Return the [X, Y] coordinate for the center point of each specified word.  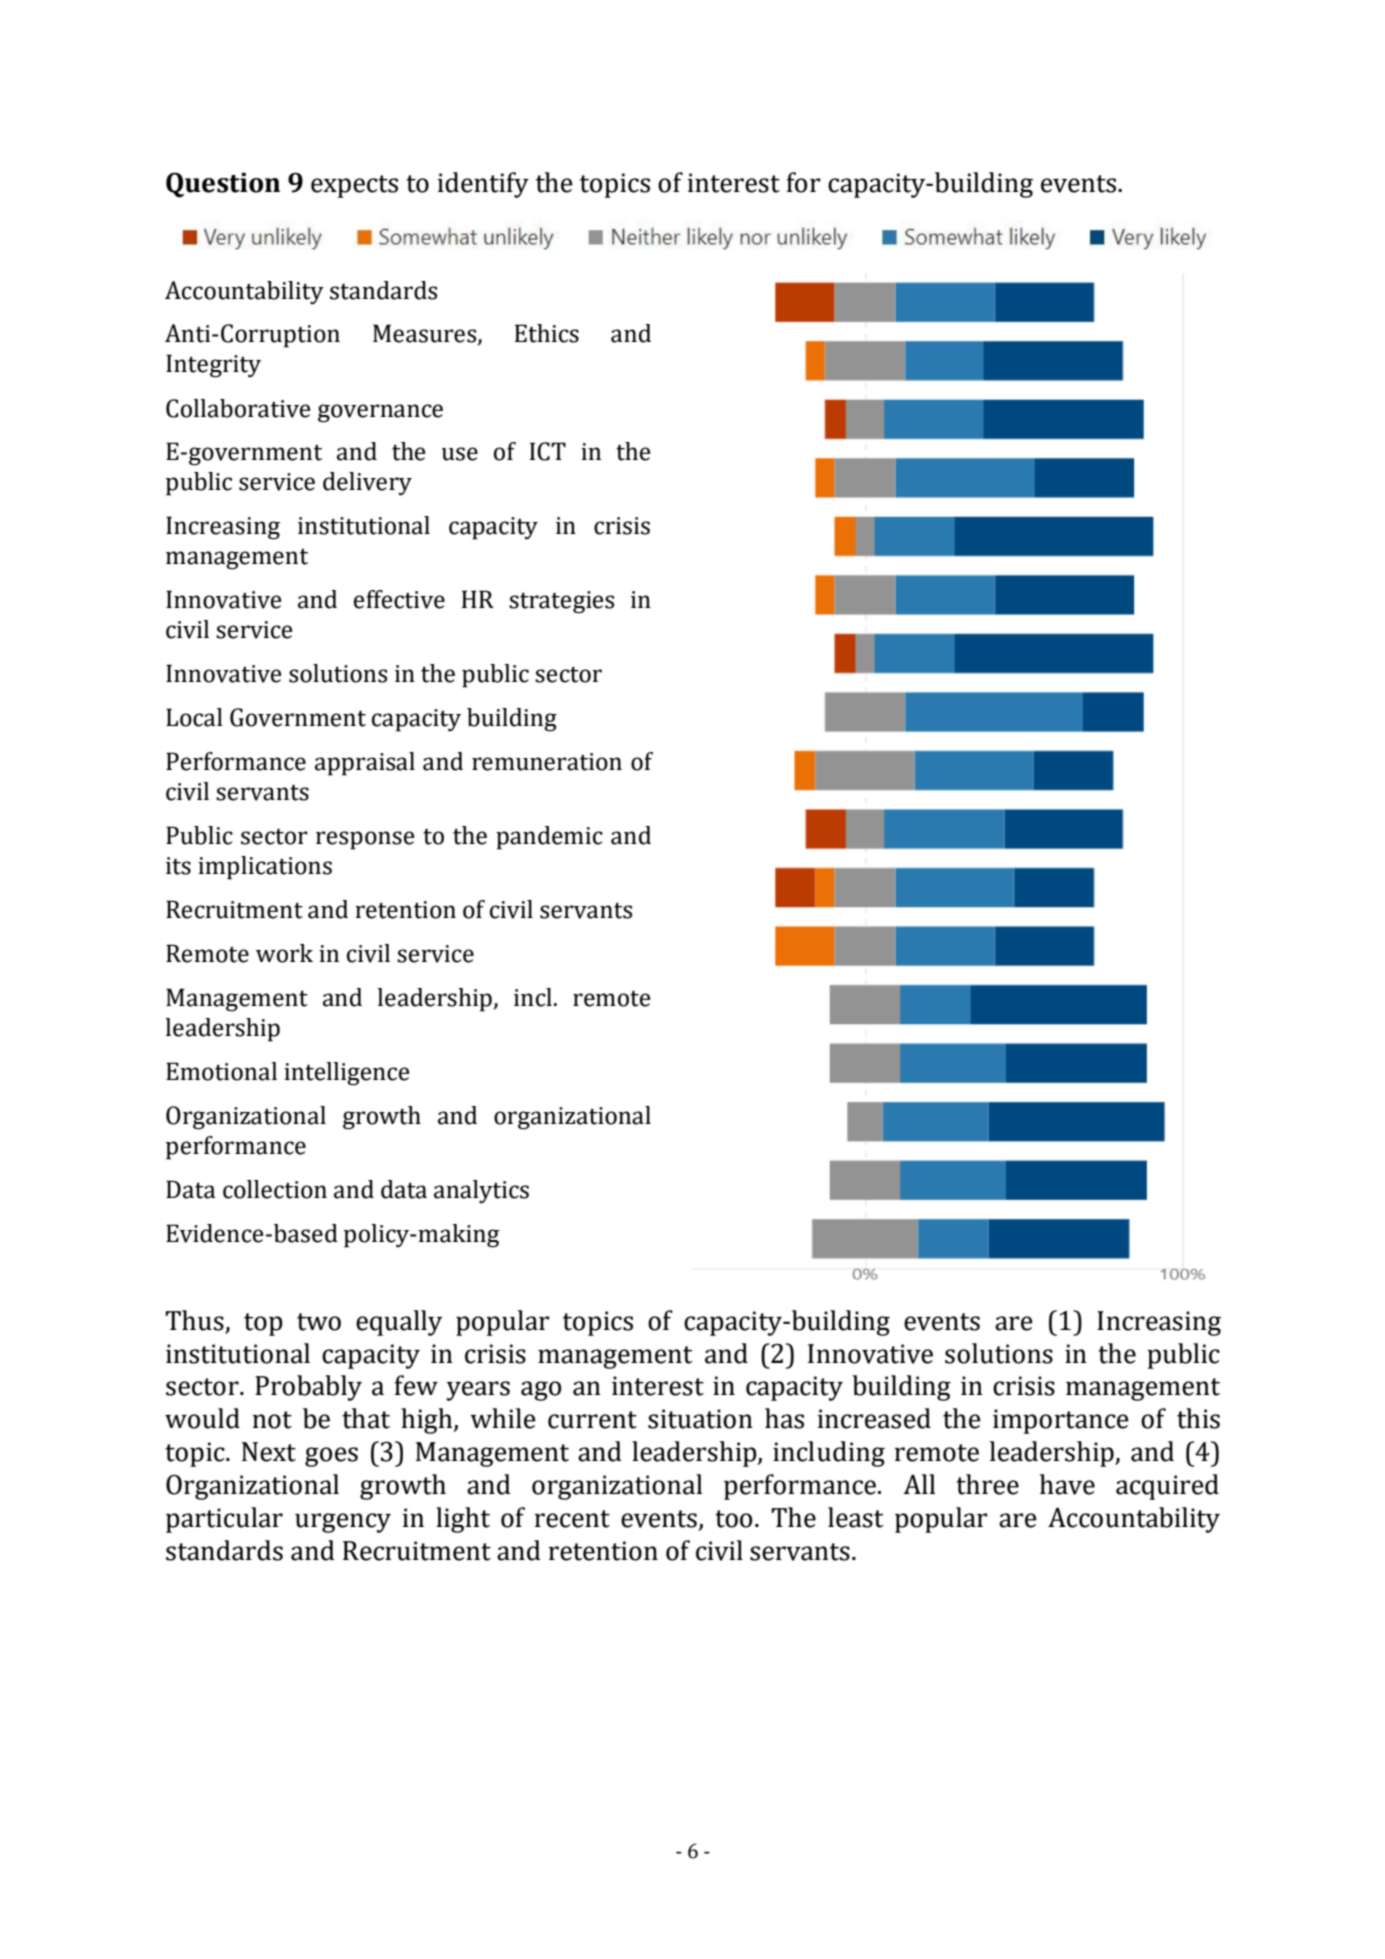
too [733, 1519]
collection [275, 1189]
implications [265, 868]
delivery [367, 484]
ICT [548, 451]
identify [483, 185]
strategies [561, 602]
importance [1061, 1421]
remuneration [547, 762]
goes [331, 1457]
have [1067, 1484]
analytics [481, 1191]
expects [354, 186]
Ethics [547, 333]
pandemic [549, 838]
